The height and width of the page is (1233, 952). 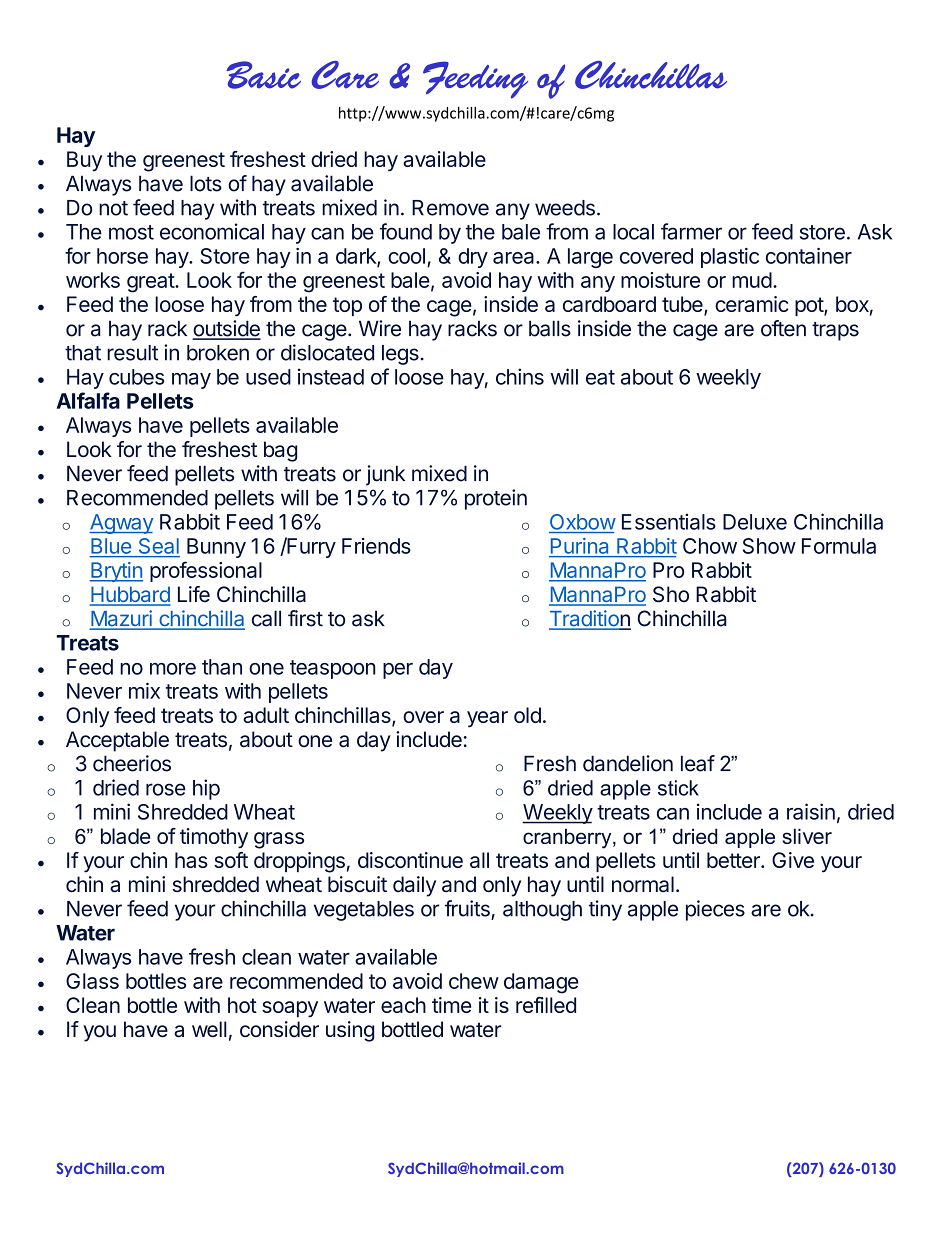 What do you see at coordinates (214, 838) in the page?
I see `timothy` at bounding box center [214, 838].
